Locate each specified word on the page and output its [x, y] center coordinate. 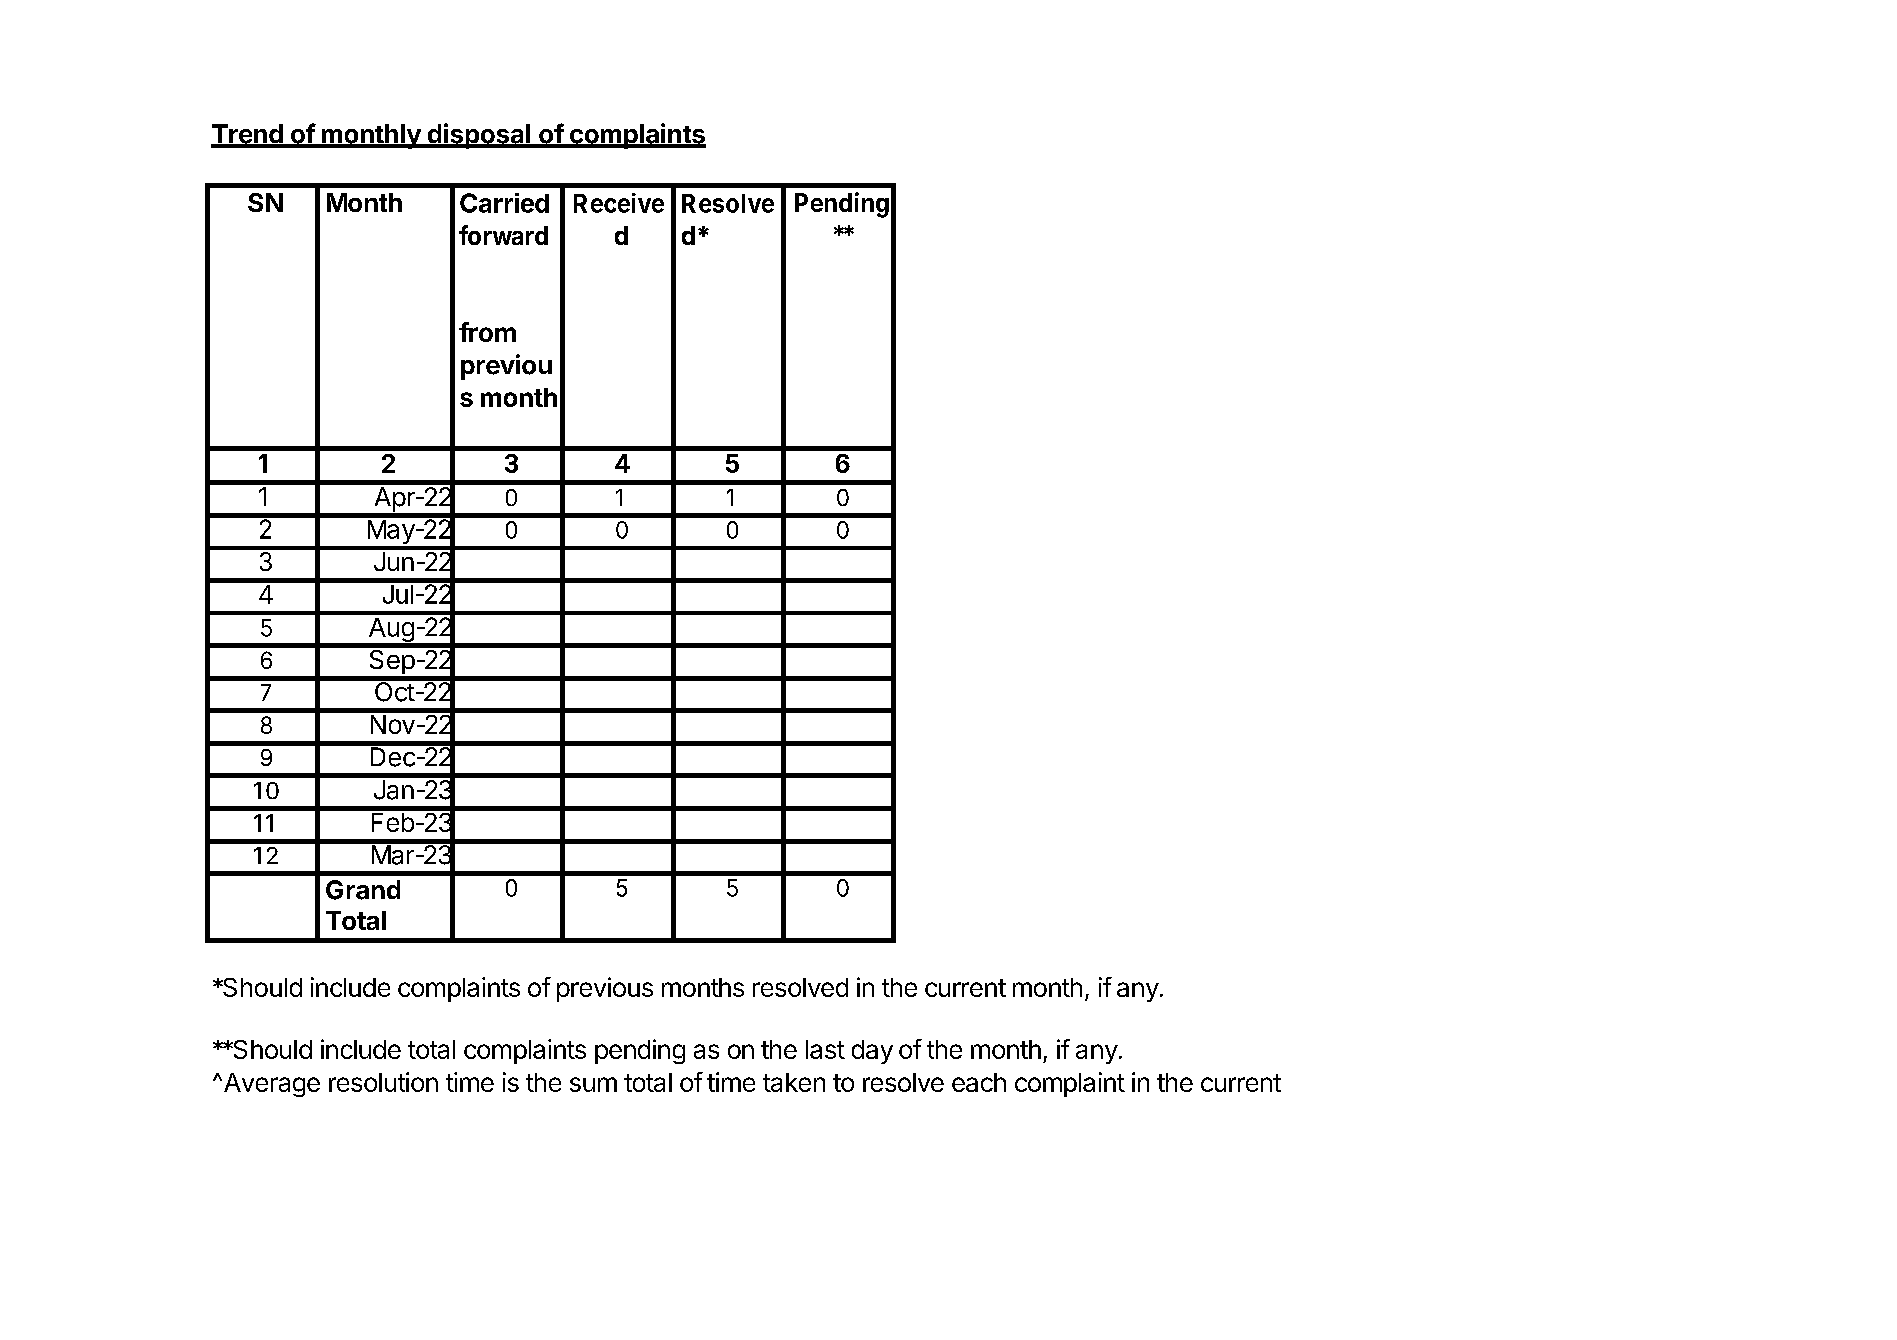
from [487, 332]
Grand [363, 890]
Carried [504, 203]
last [825, 1049]
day [872, 1052]
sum [593, 1084]
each [979, 1082]
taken [794, 1082]
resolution [383, 1082]
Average [270, 1085]
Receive [619, 203]
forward [503, 235]
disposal [478, 136]
